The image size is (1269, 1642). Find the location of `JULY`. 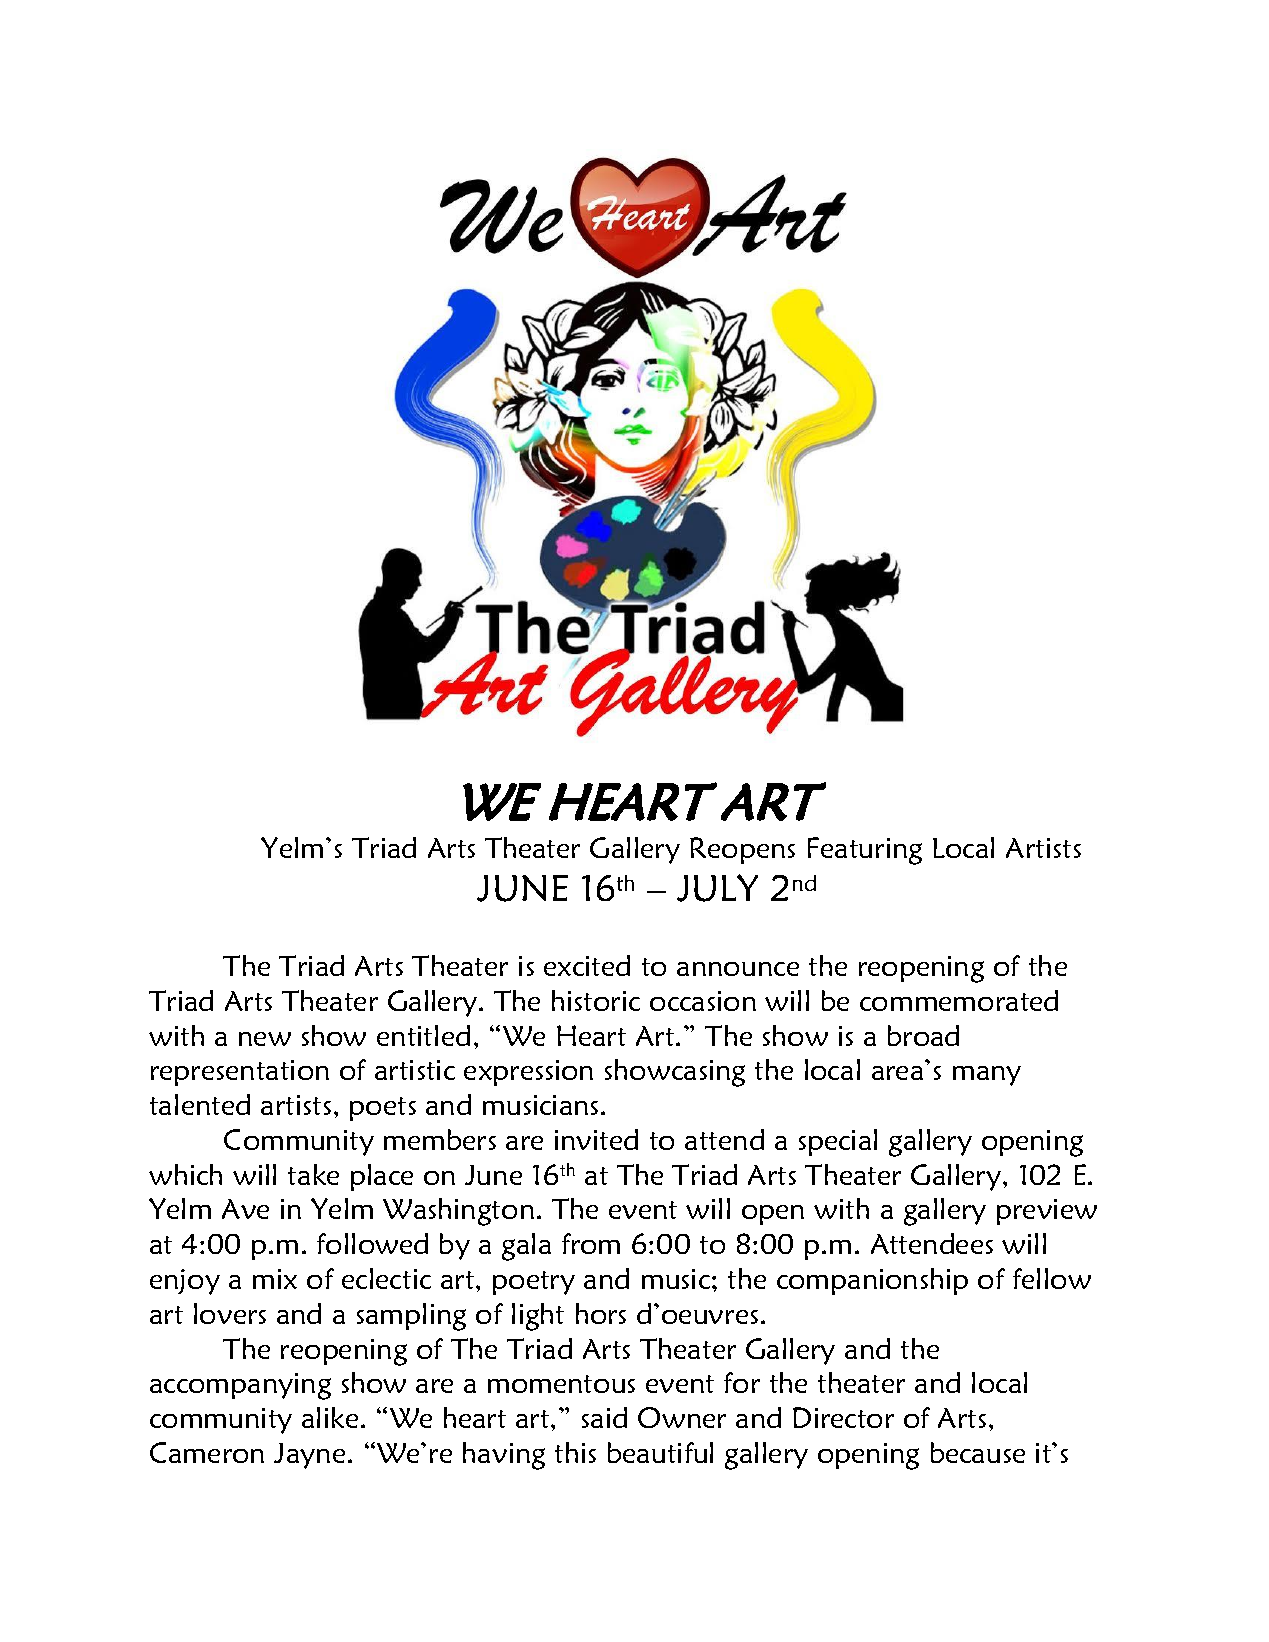

JULY is located at coordinates (717, 888).
